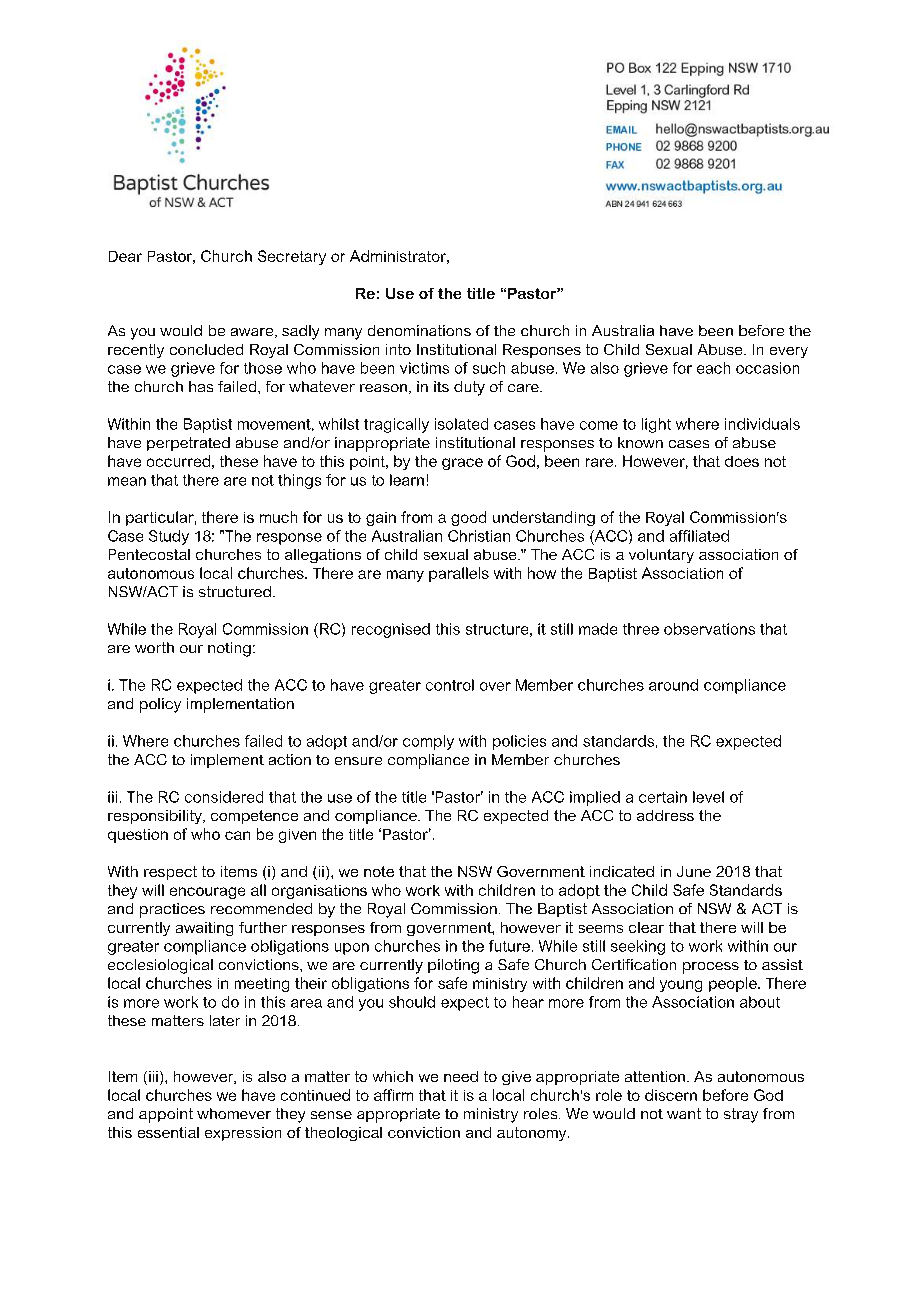 The image size is (924, 1308). Describe the element at coordinates (684, 1113) in the screenshot. I see `want` at that location.
